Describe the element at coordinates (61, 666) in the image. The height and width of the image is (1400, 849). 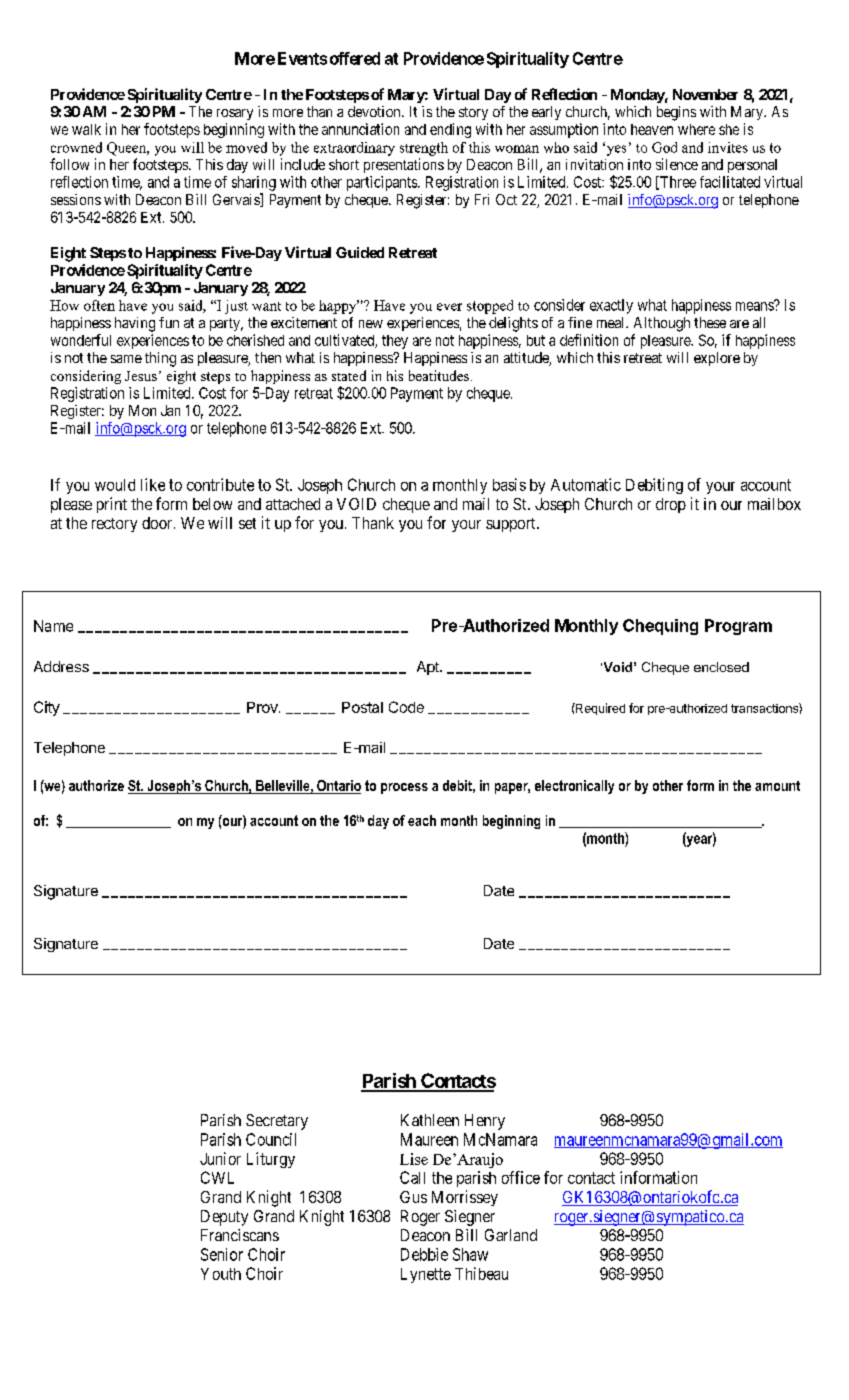
I see `Address` at that location.
